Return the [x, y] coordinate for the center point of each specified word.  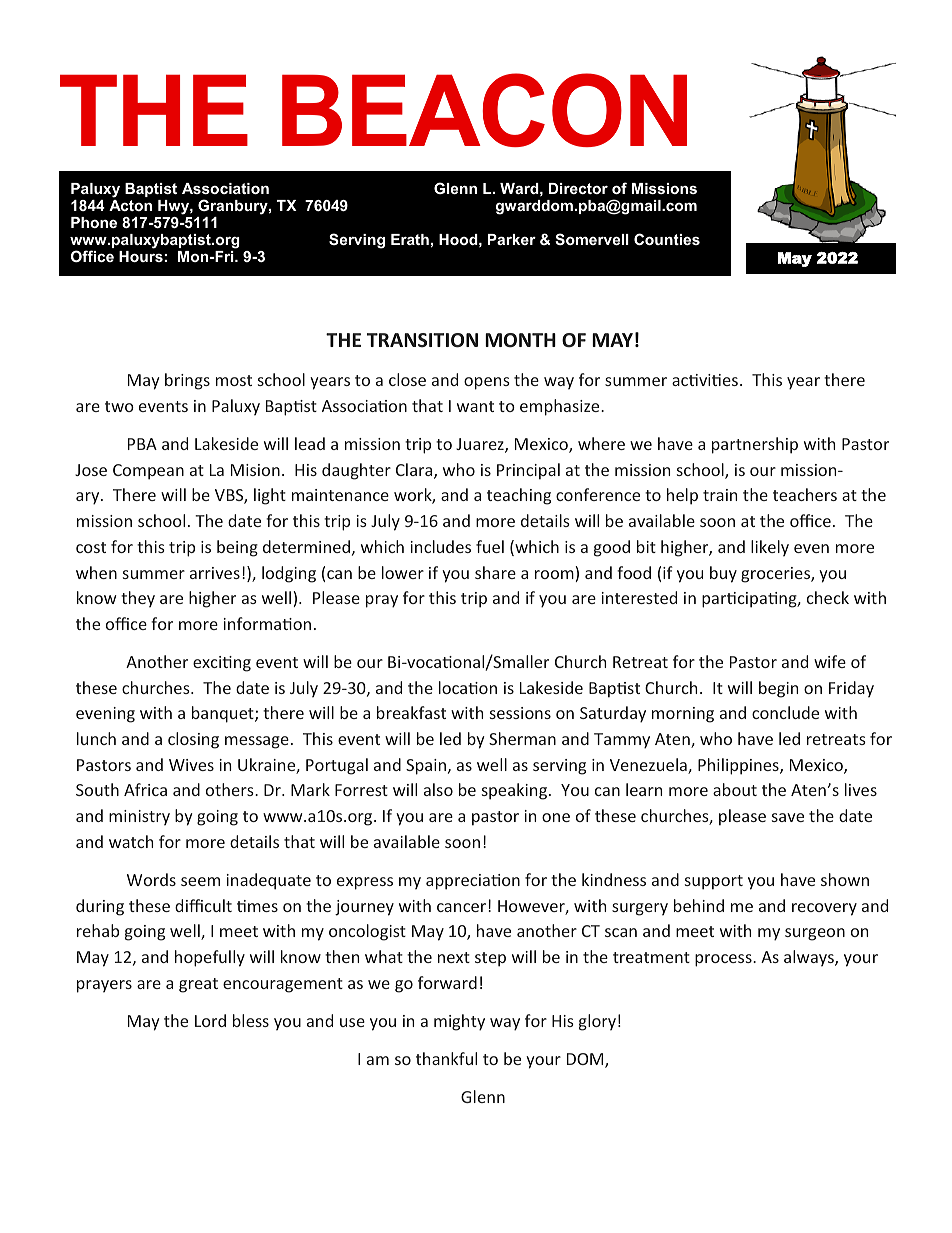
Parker [512, 239]
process [724, 960]
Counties [667, 239]
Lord [210, 1020]
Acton [130, 205]
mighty [459, 1022]
